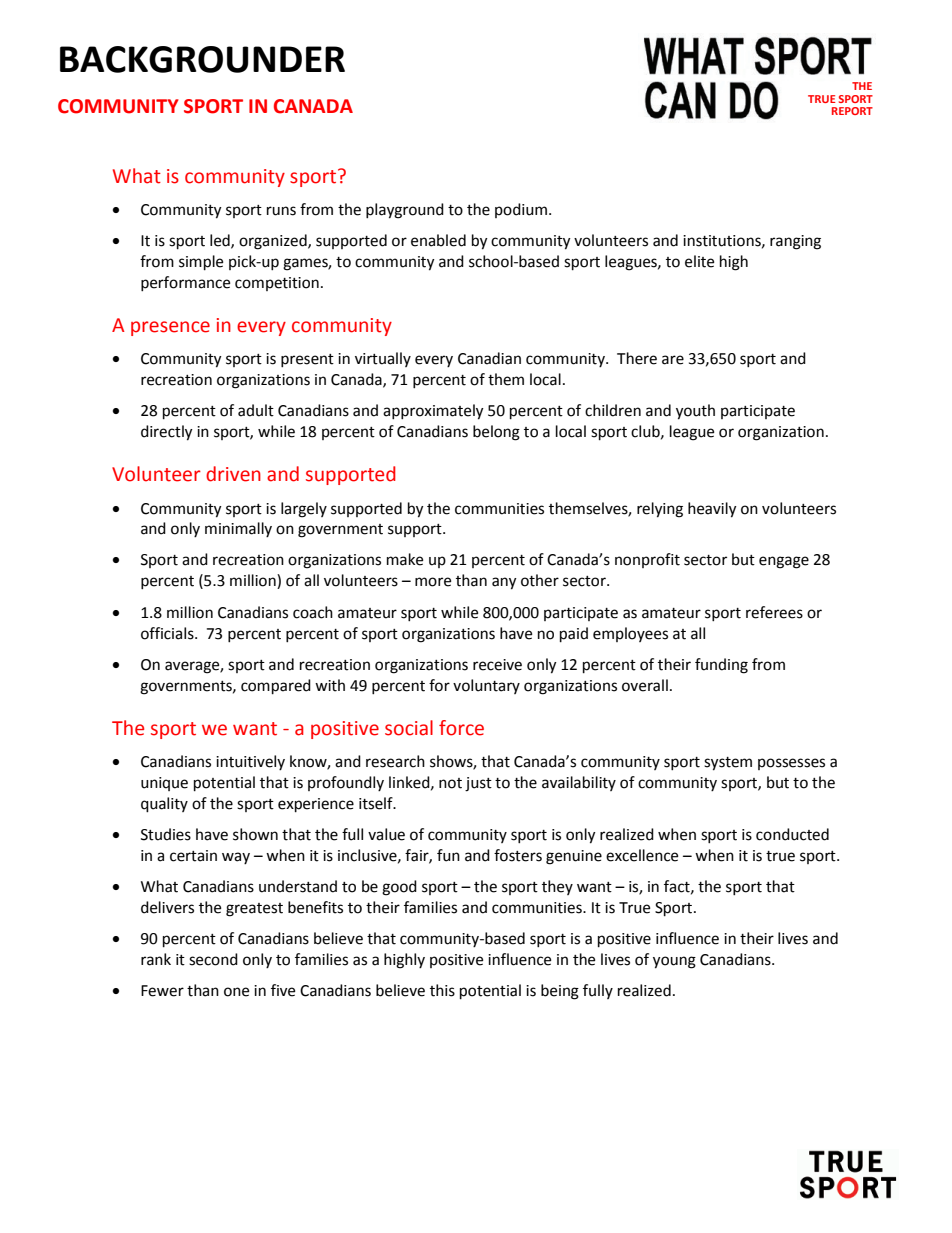  I want to click on second, so click(213, 959).
